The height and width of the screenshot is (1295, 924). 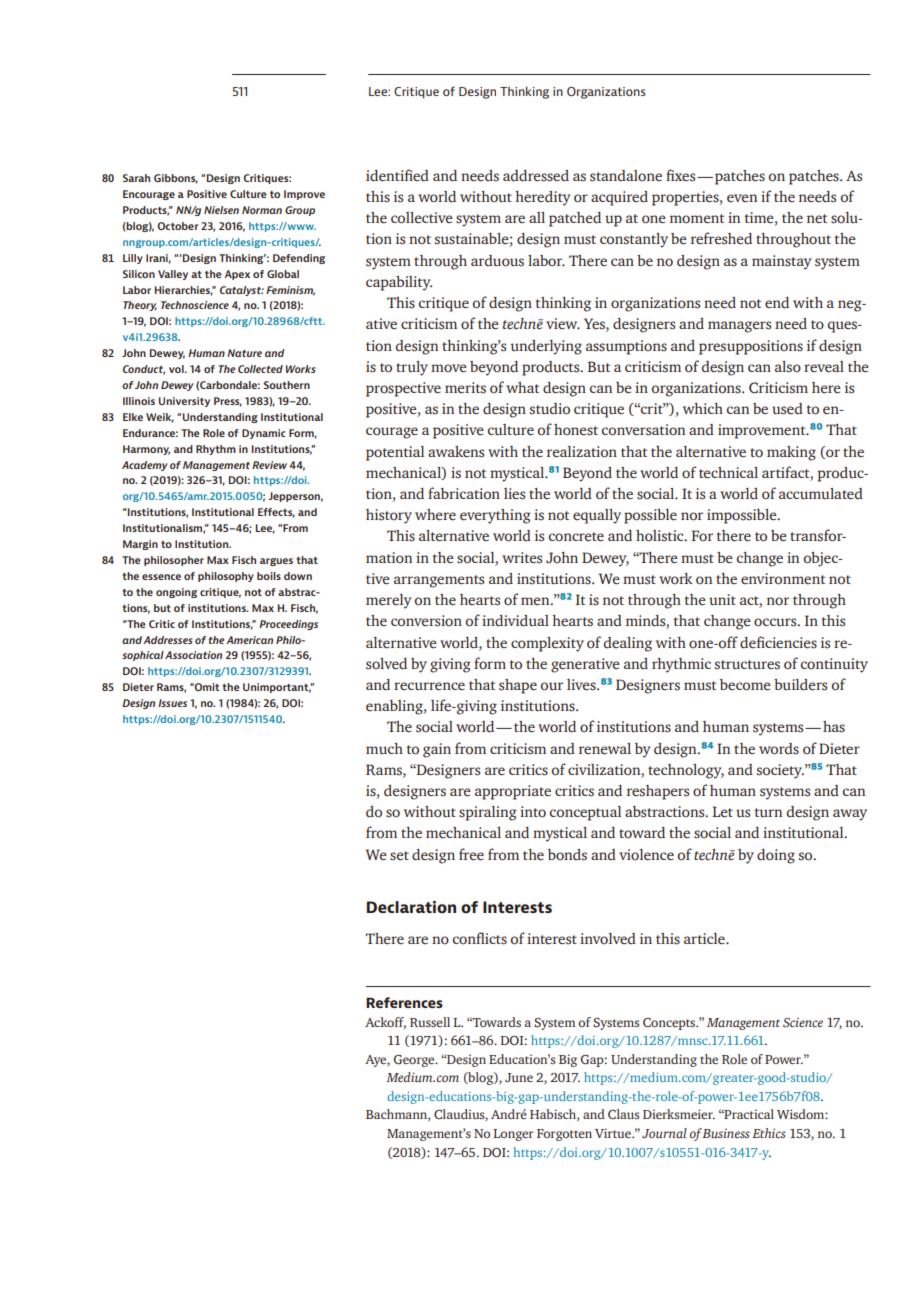 I want to click on even, so click(x=742, y=198).
